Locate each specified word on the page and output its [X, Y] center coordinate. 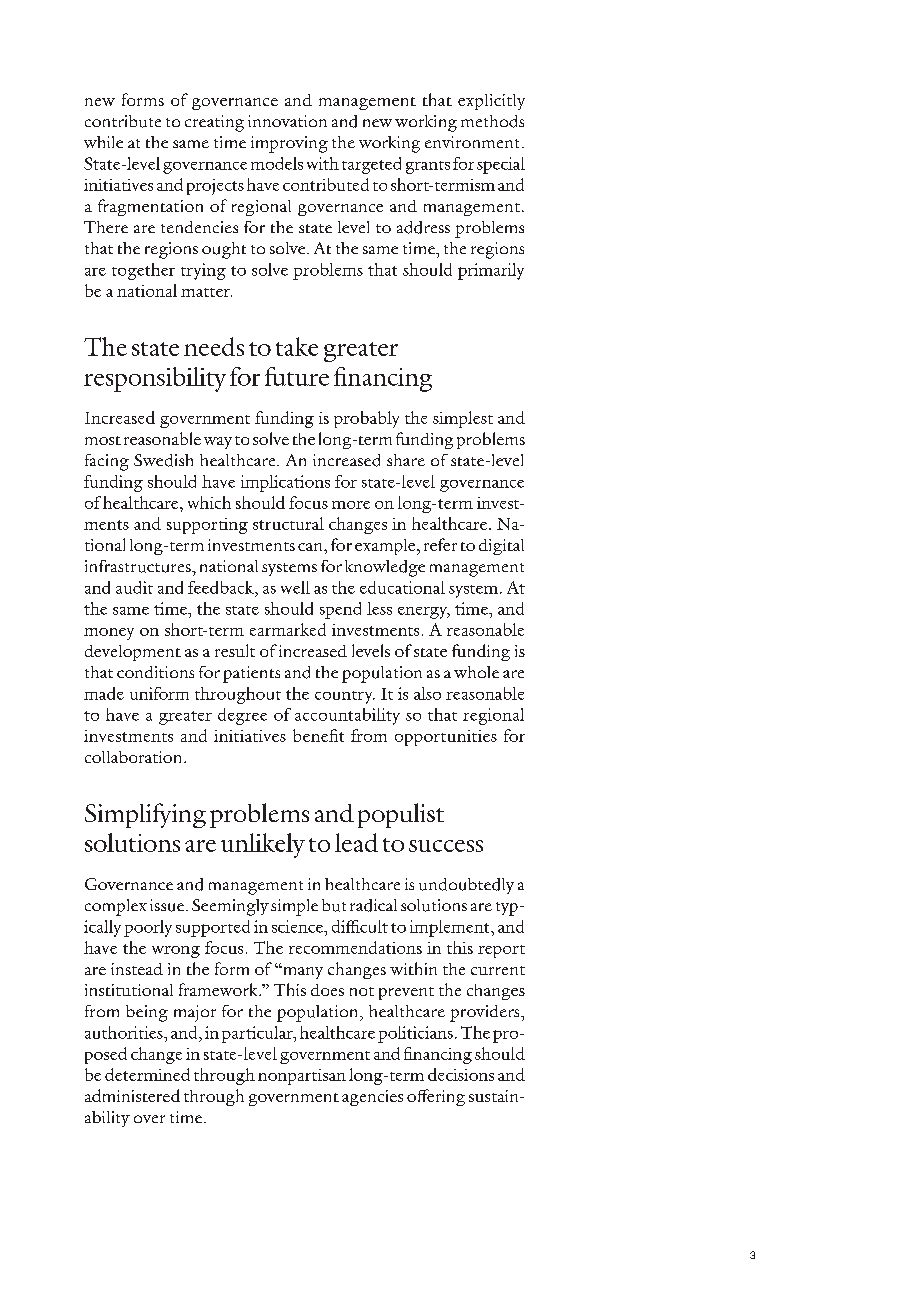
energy [424, 613]
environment [474, 142]
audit [134, 587]
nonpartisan [302, 1077]
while [103, 142]
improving [289, 144]
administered [132, 1095]
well [295, 587]
